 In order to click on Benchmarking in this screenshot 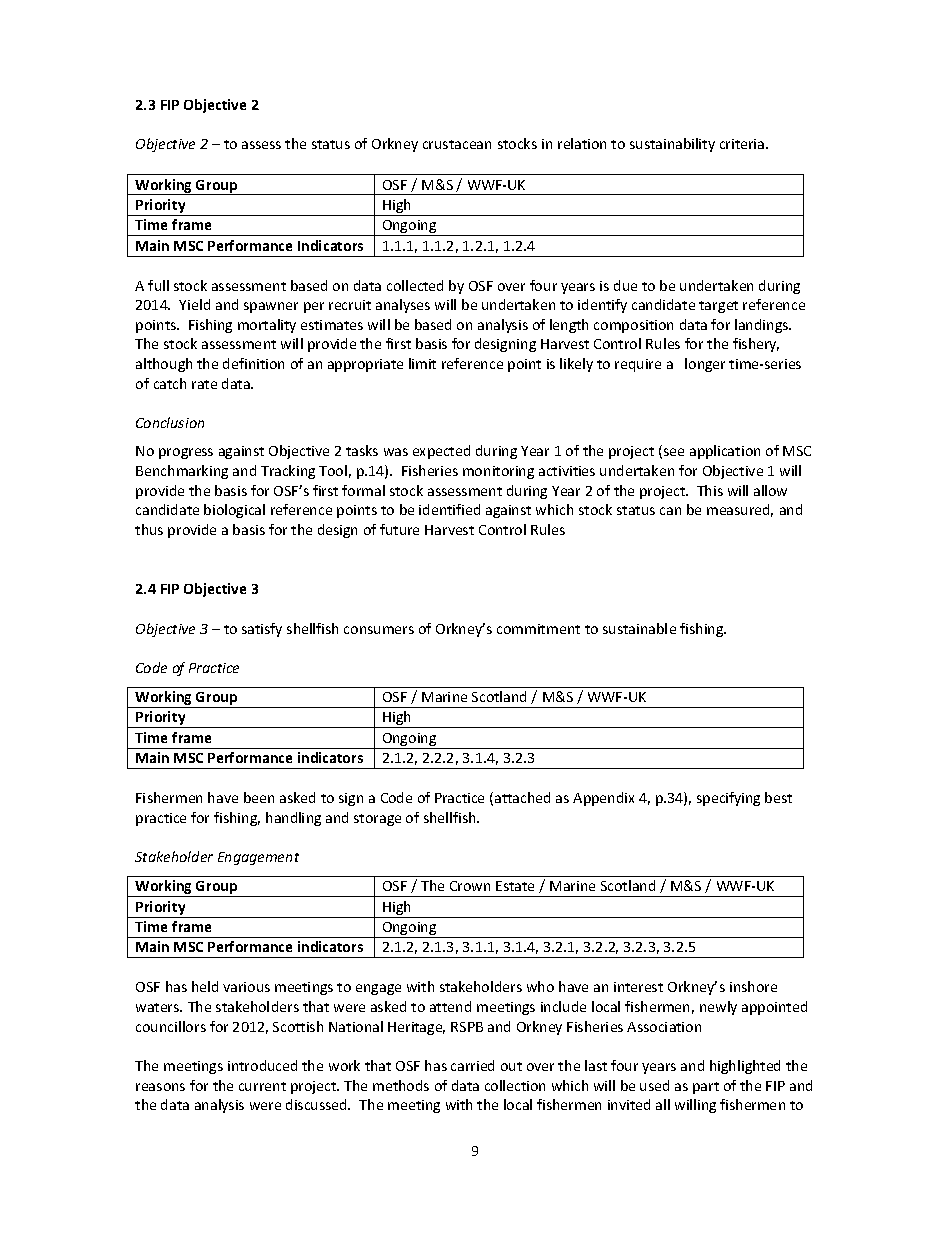, I will do `click(182, 472)`.
